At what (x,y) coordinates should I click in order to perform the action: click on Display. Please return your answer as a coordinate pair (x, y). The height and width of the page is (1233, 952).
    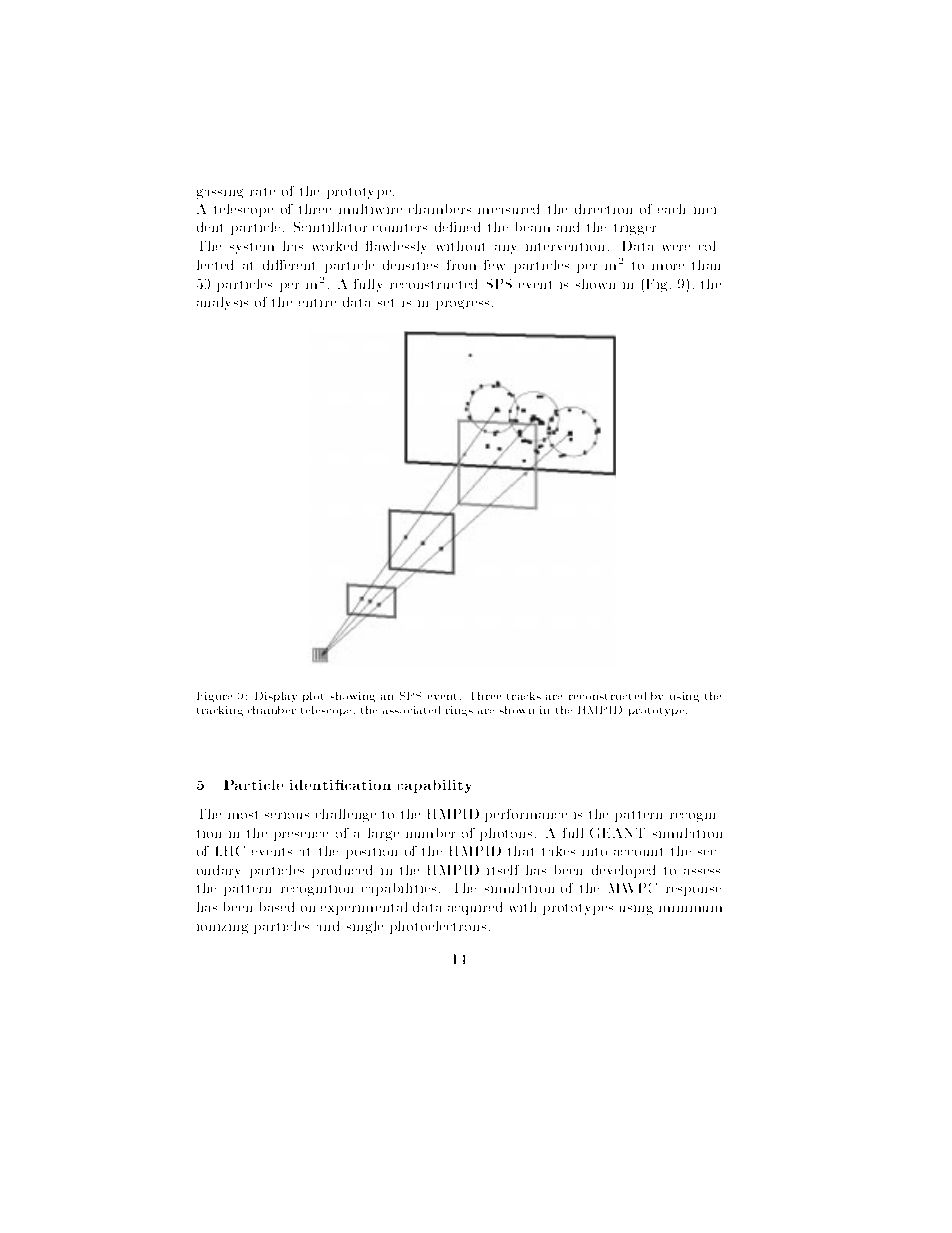
    Looking at the image, I should click on (276, 697).
